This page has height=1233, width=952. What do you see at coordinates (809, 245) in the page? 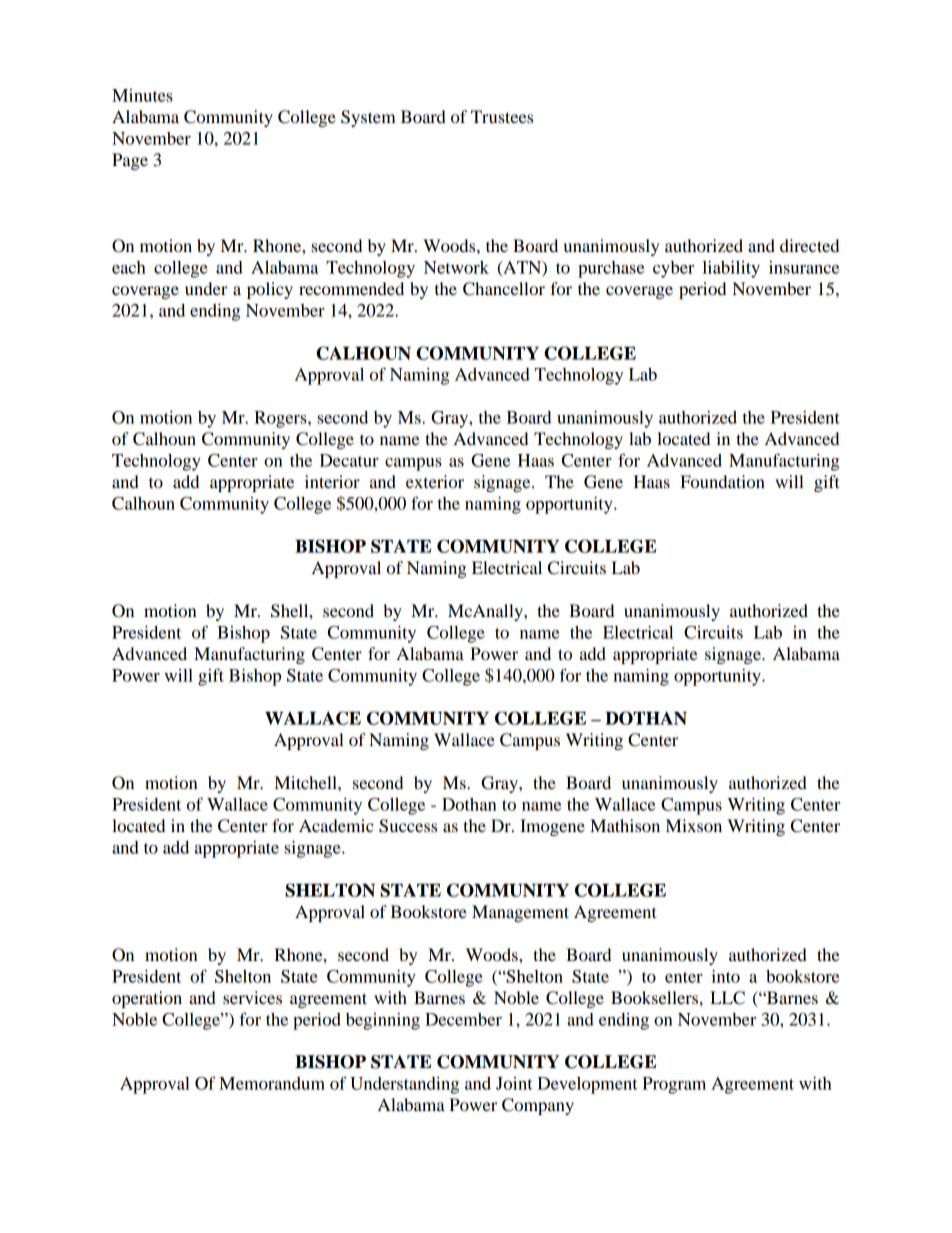
I see `directed` at bounding box center [809, 245].
